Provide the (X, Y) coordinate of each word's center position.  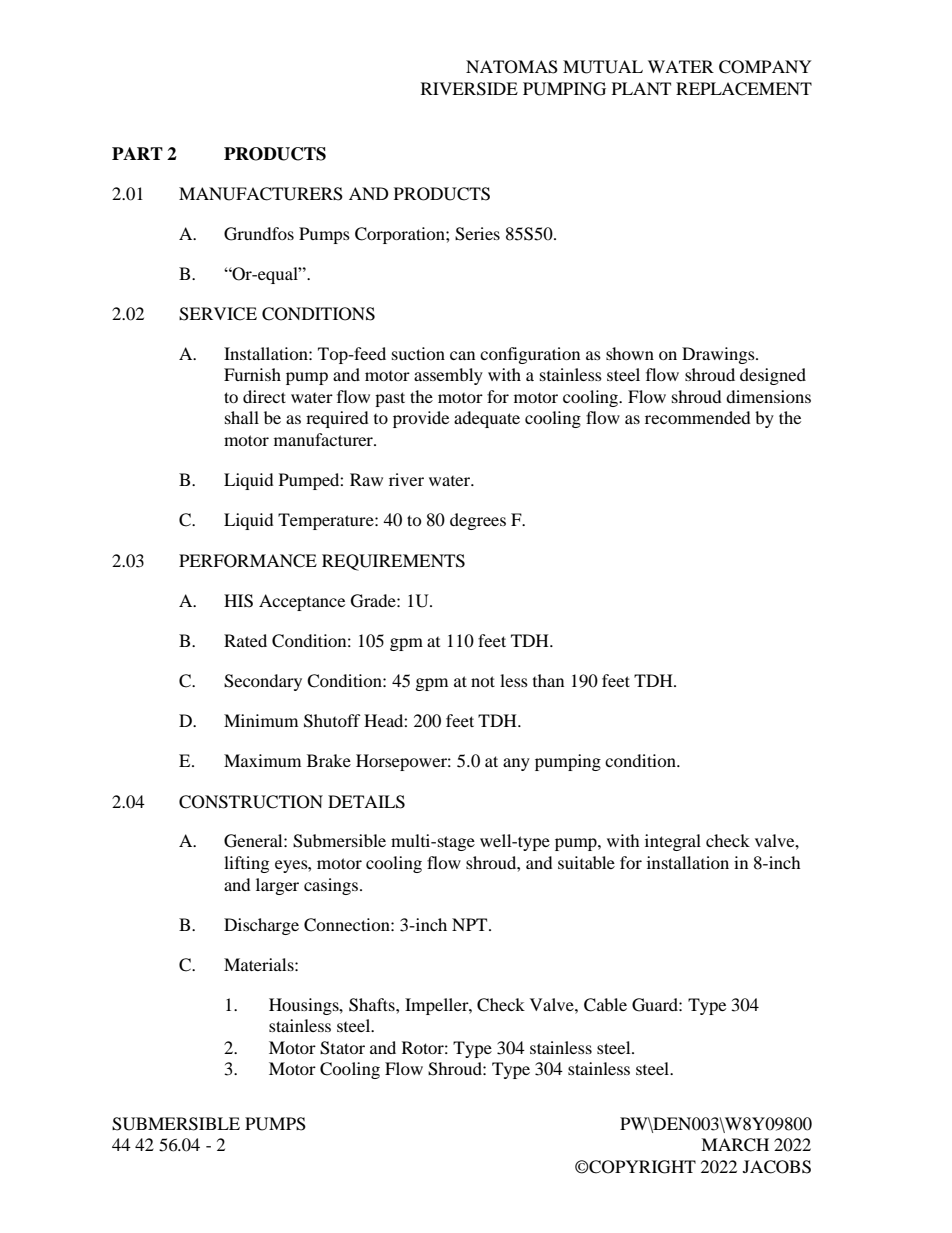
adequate (487, 419)
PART (137, 153)
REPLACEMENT (744, 89)
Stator (342, 1048)
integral (673, 842)
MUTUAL (603, 67)
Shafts (373, 1005)
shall (242, 417)
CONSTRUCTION (251, 802)
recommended (698, 417)
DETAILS (366, 802)
